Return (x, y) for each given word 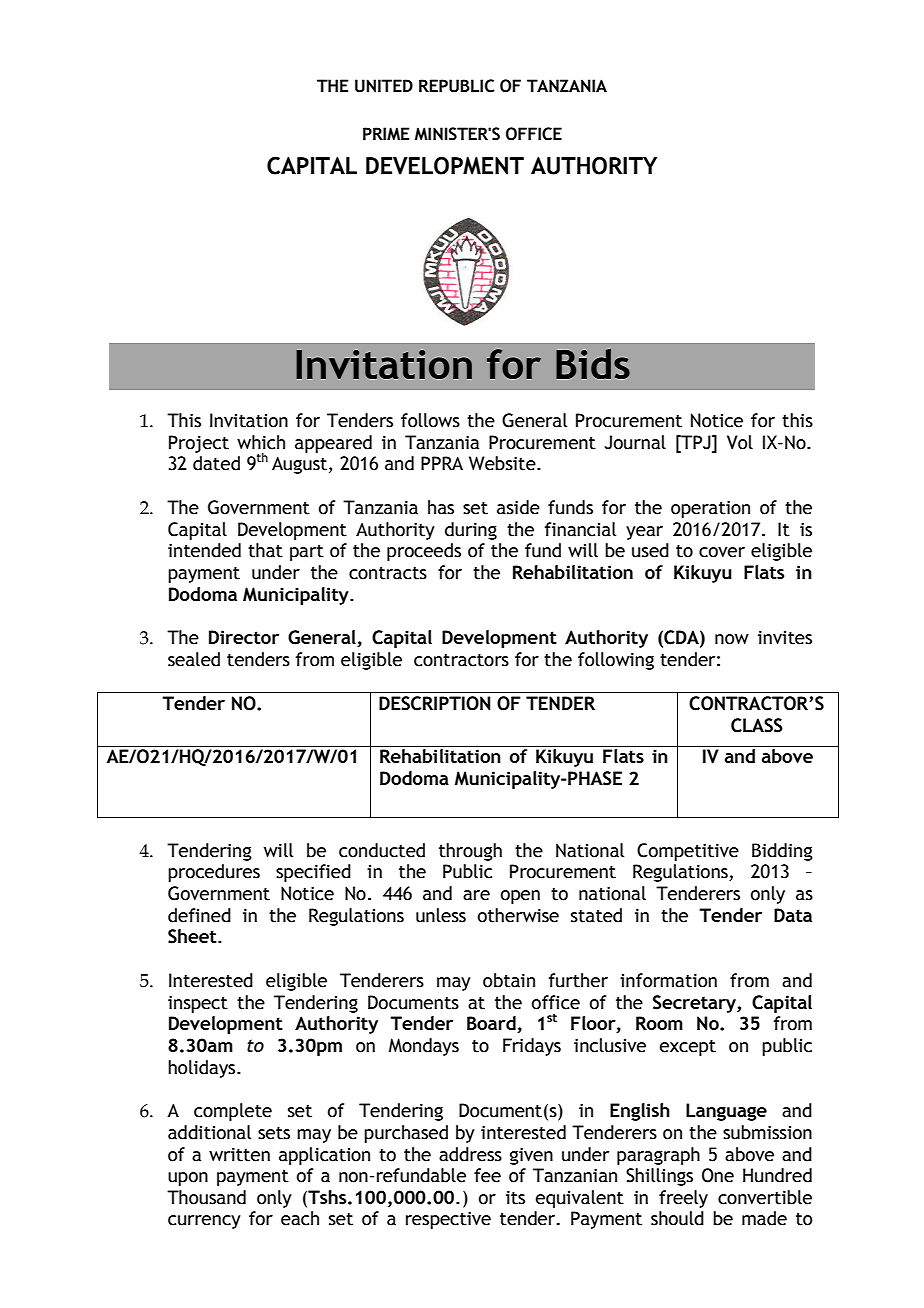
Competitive (688, 852)
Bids (593, 364)
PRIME (386, 133)
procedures (214, 873)
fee (487, 1175)
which (261, 442)
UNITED (384, 86)
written (239, 1155)
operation (710, 509)
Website (503, 463)
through (470, 852)
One (718, 1175)
